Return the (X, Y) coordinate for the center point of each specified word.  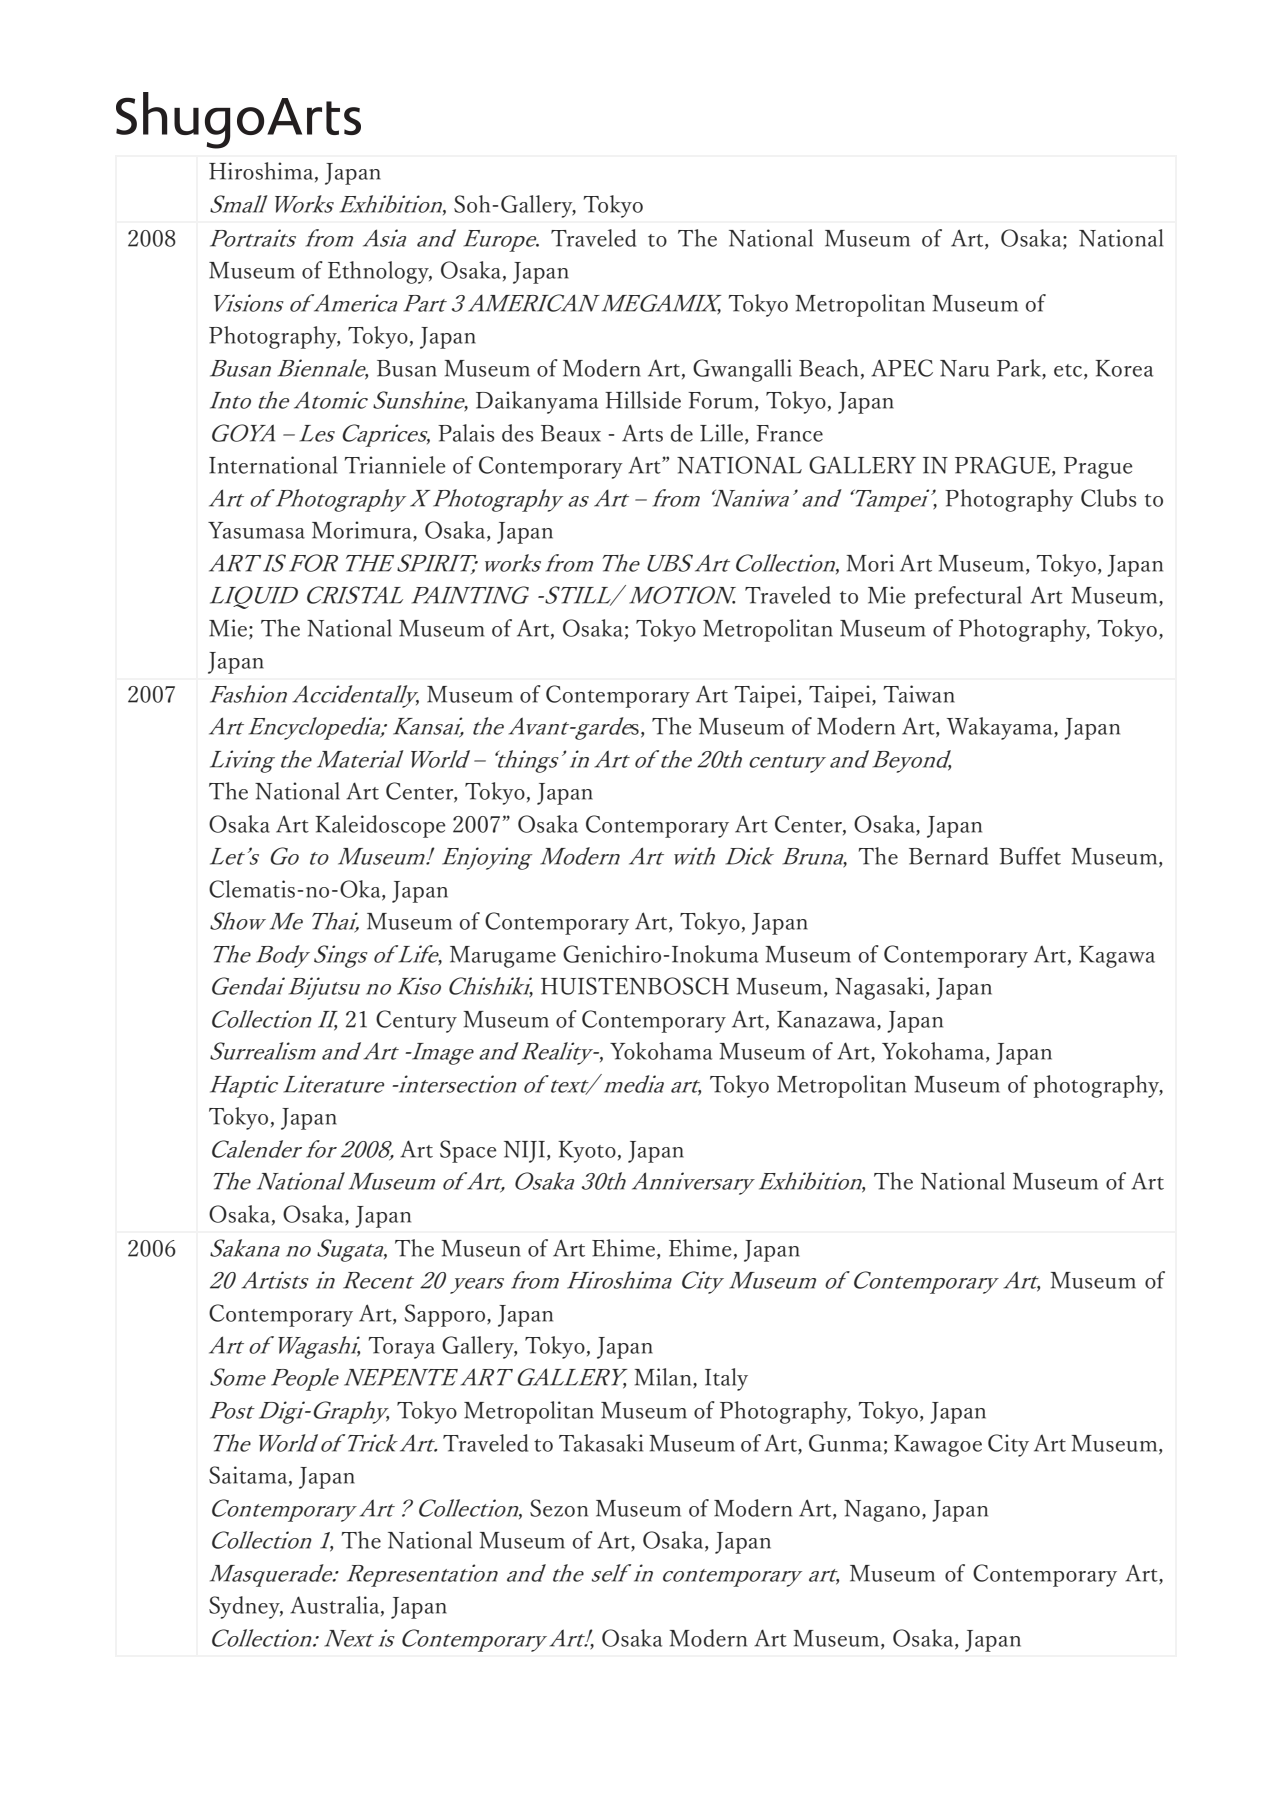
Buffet (1030, 856)
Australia (336, 1606)
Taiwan (919, 694)
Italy (726, 1379)
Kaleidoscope (380, 826)
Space (468, 1151)
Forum (722, 401)
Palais (466, 433)
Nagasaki (881, 988)
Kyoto (587, 1152)
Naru (964, 368)
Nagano (882, 1511)
